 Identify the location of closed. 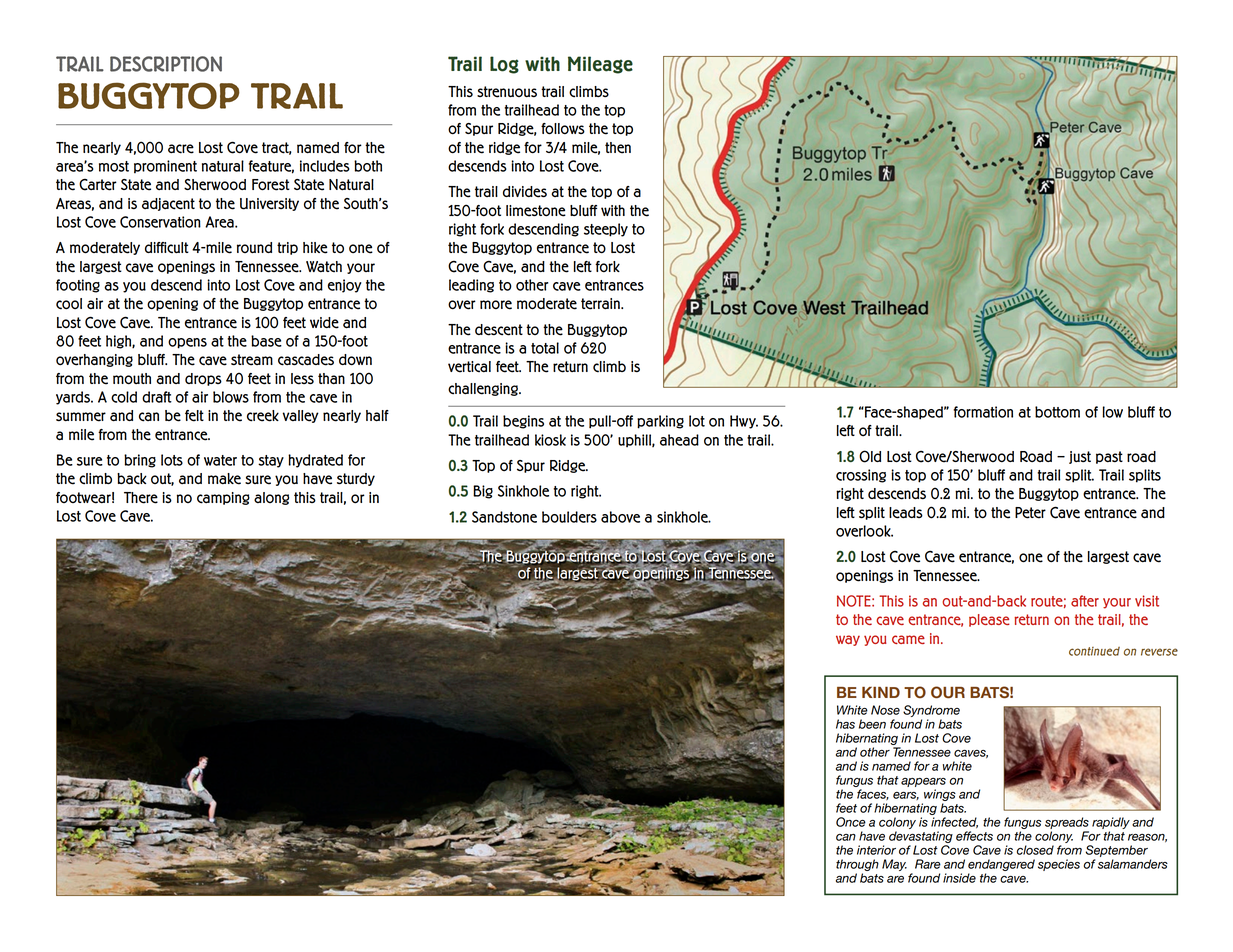
(1035, 850).
